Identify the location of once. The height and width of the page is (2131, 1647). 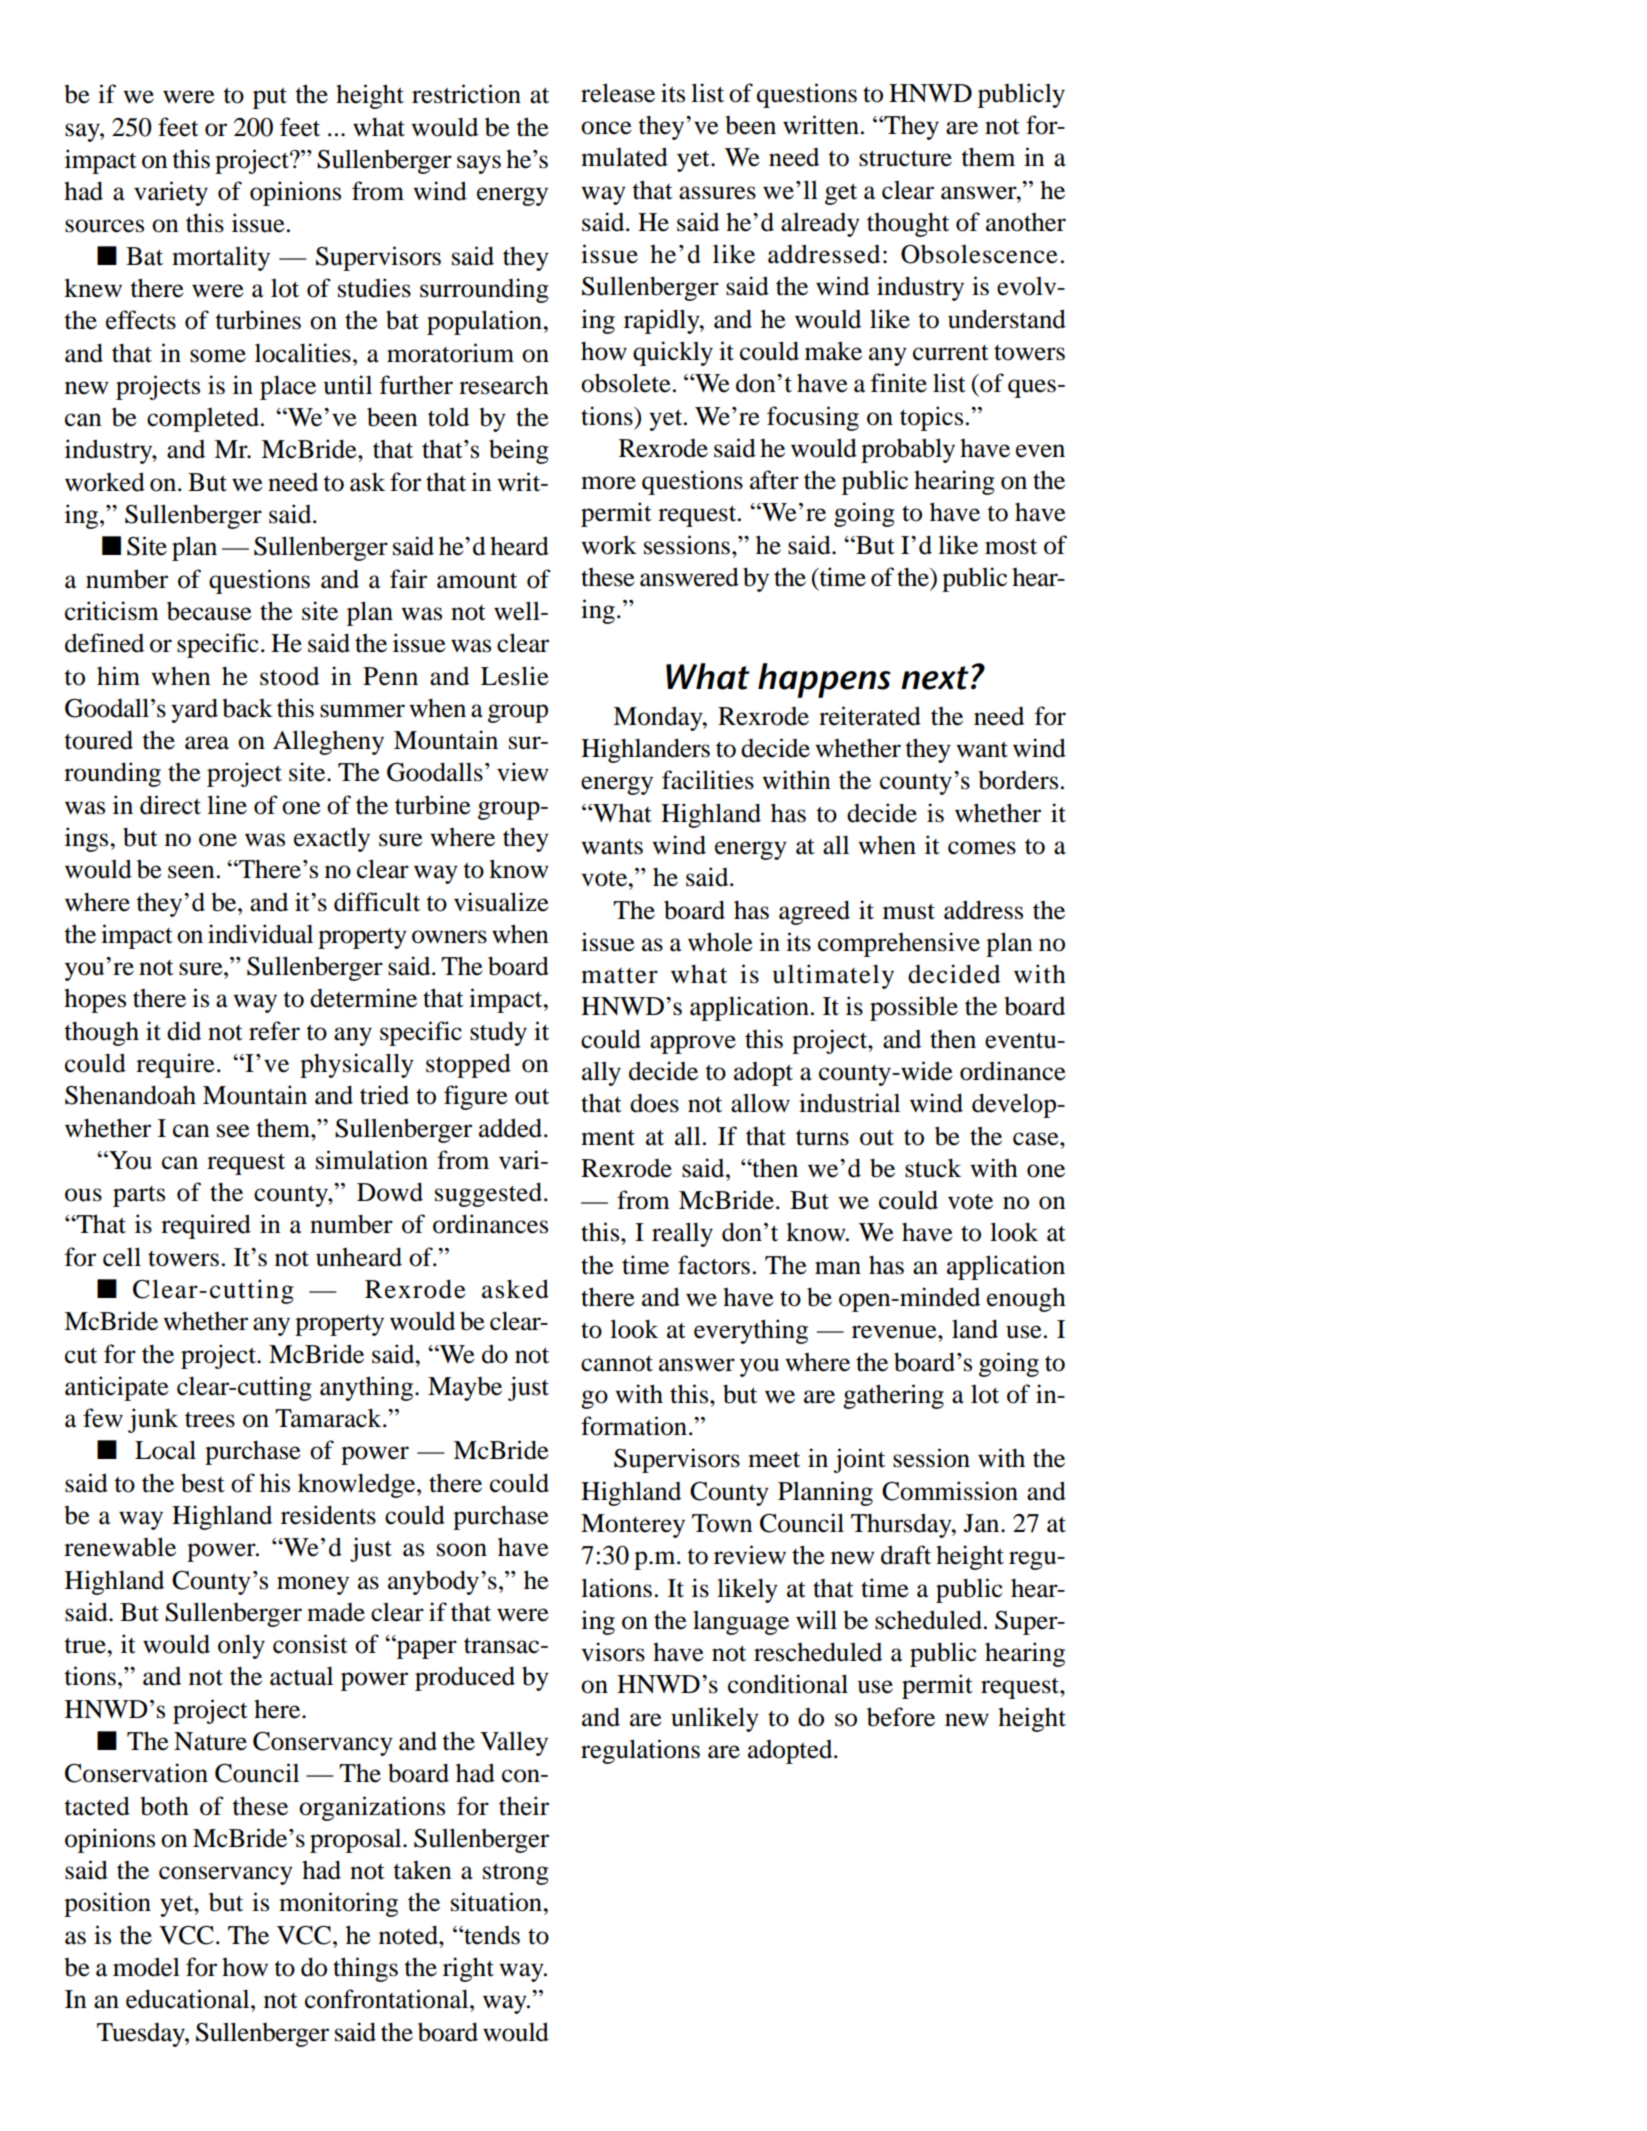
(606, 128).
